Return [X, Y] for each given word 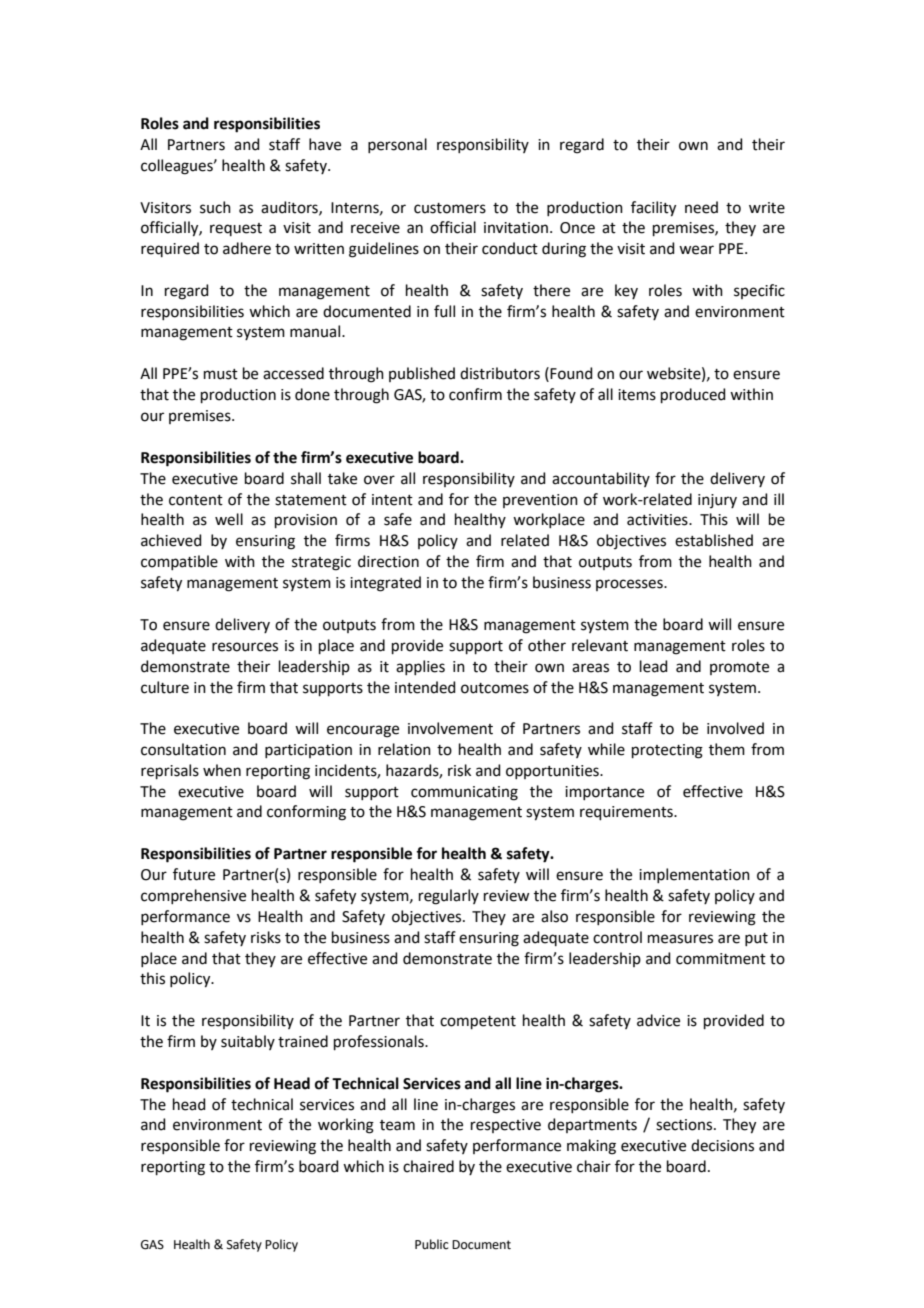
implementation [694, 875]
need [701, 207]
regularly [449, 897]
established [714, 540]
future [194, 874]
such [215, 207]
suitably [248, 1042]
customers [450, 208]
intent [392, 500]
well [229, 519]
